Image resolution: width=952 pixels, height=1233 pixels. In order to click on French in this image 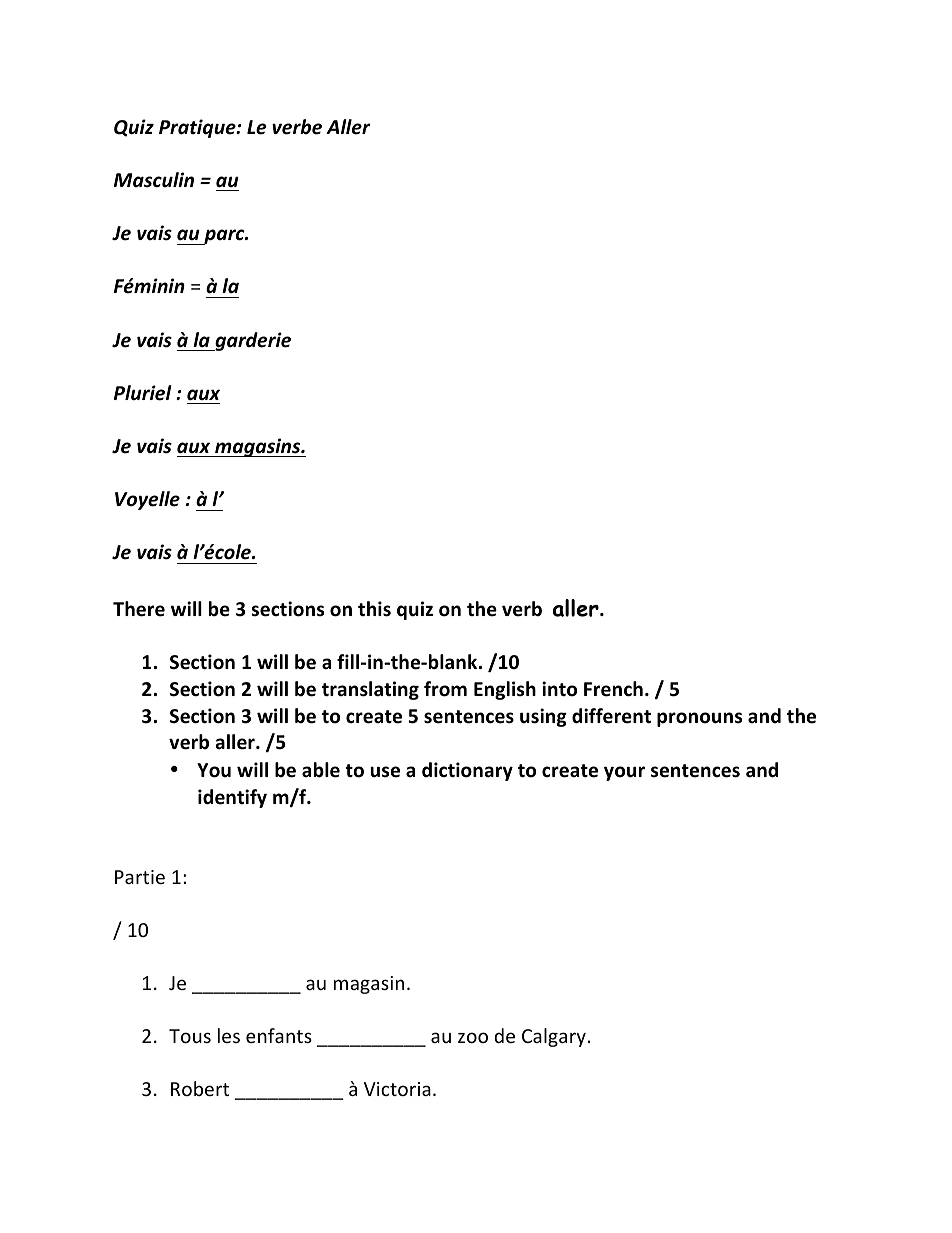, I will do `click(613, 689)`.
